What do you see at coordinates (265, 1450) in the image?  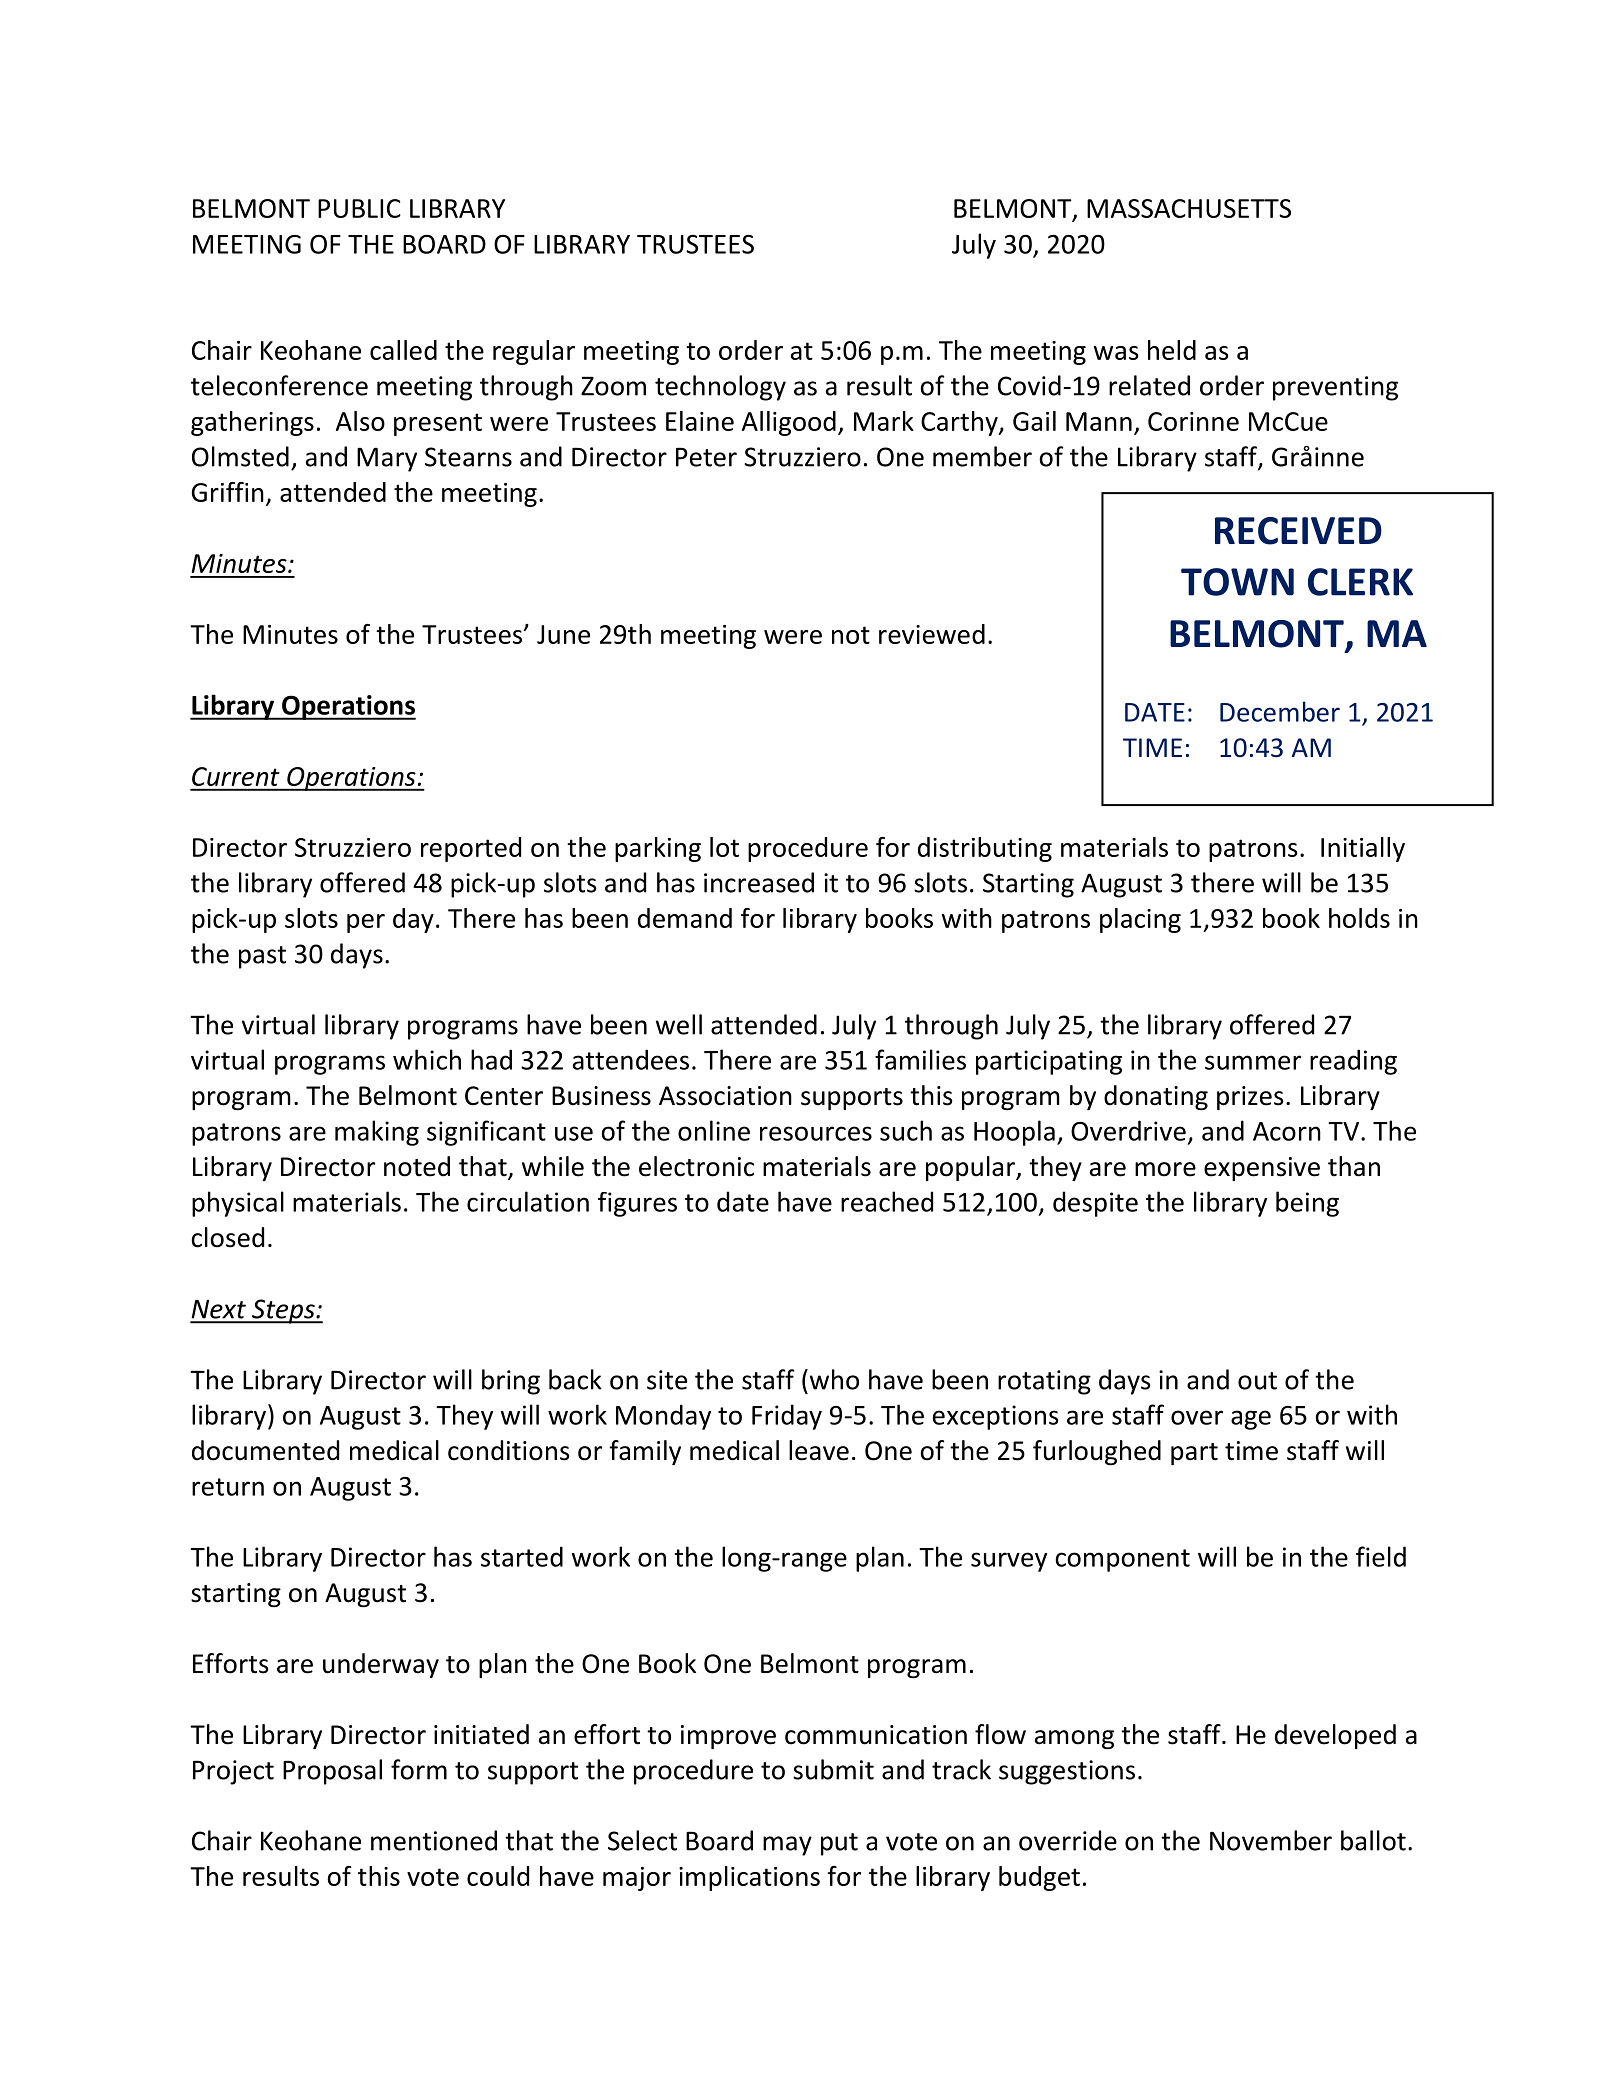 I see `documented` at bounding box center [265, 1450].
